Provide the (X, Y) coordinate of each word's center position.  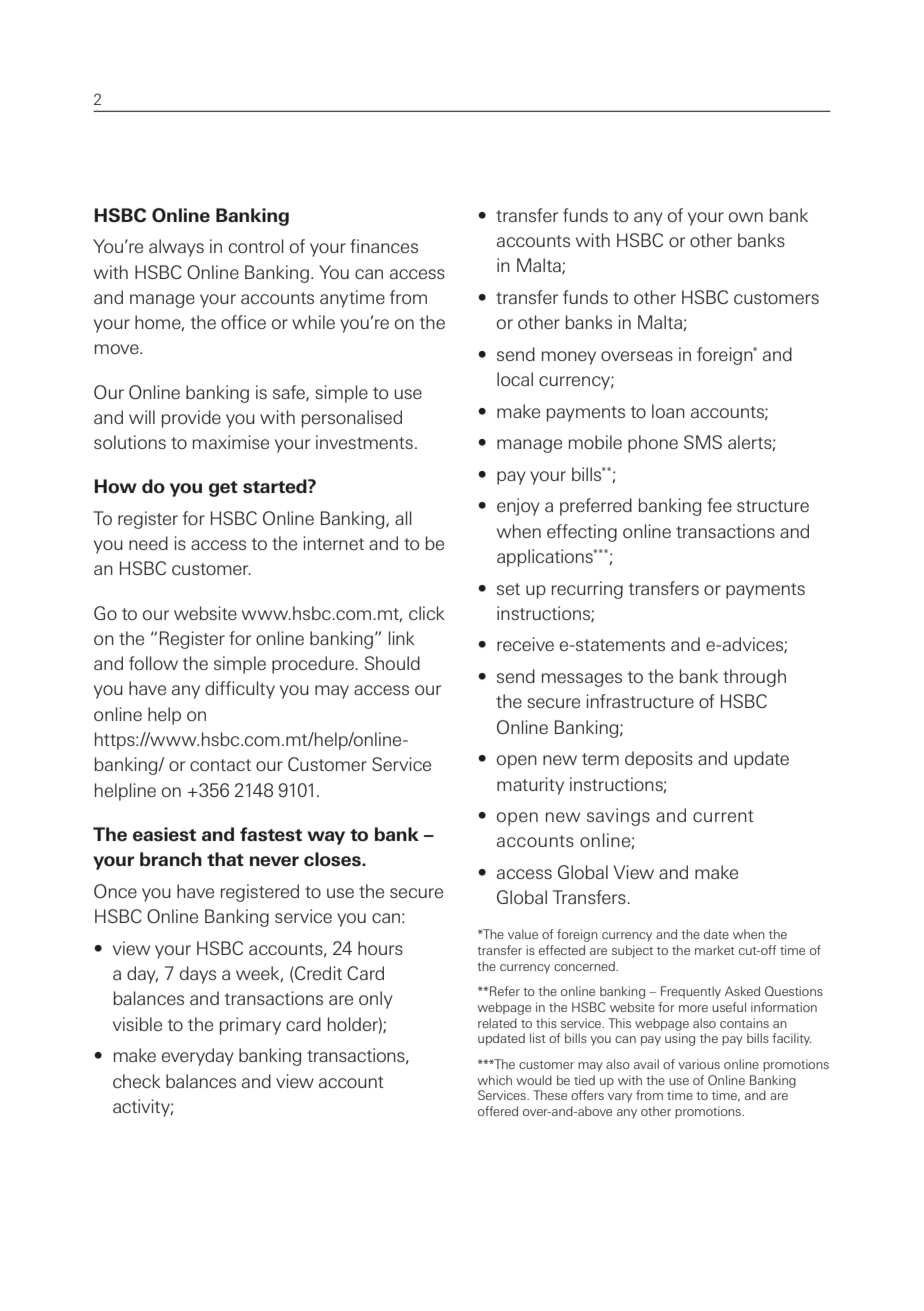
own (746, 217)
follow (153, 663)
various (699, 1064)
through (754, 678)
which (494, 1080)
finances (384, 246)
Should (392, 663)
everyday (198, 1057)
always (176, 248)
